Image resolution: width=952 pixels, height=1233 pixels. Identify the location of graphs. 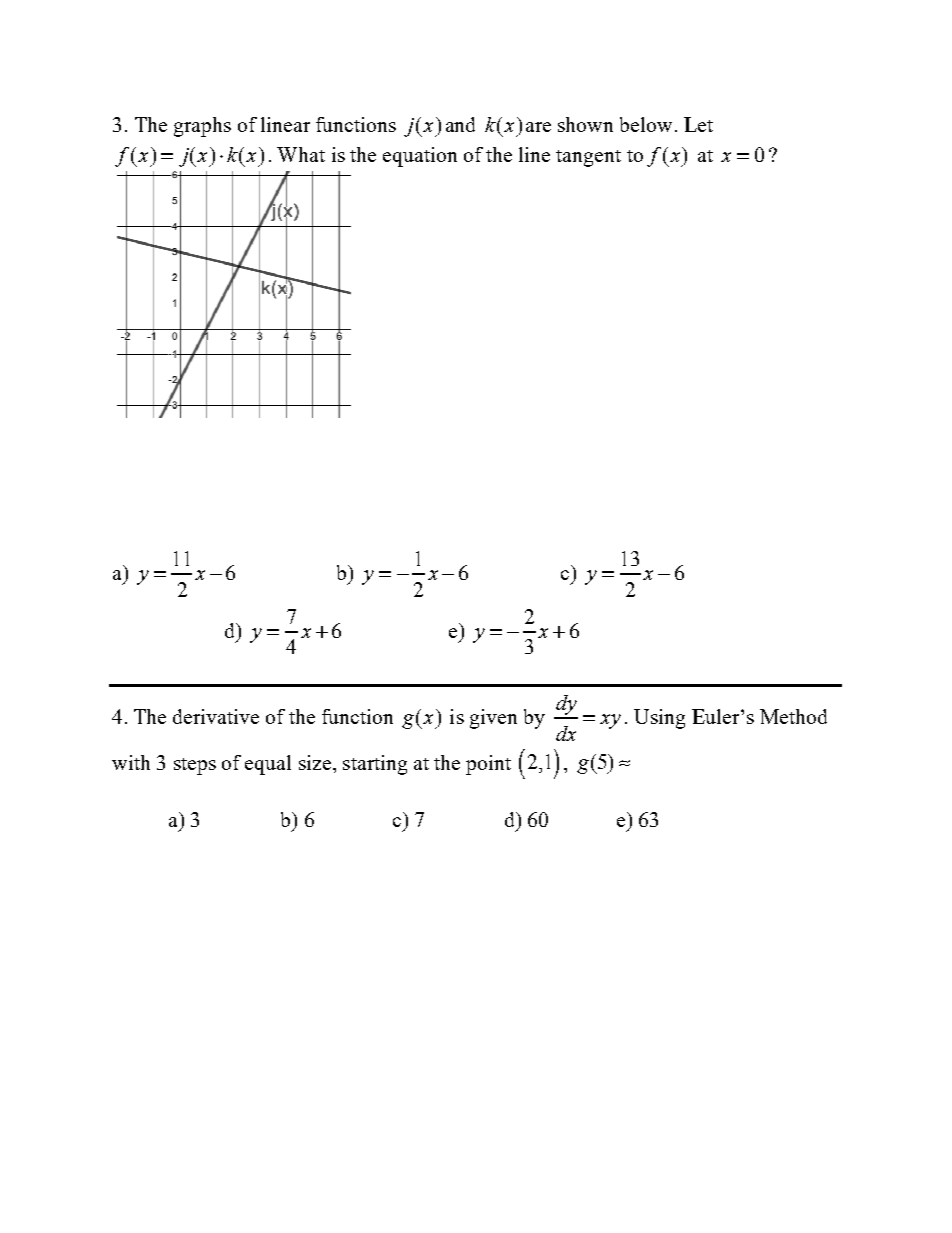
(202, 127).
